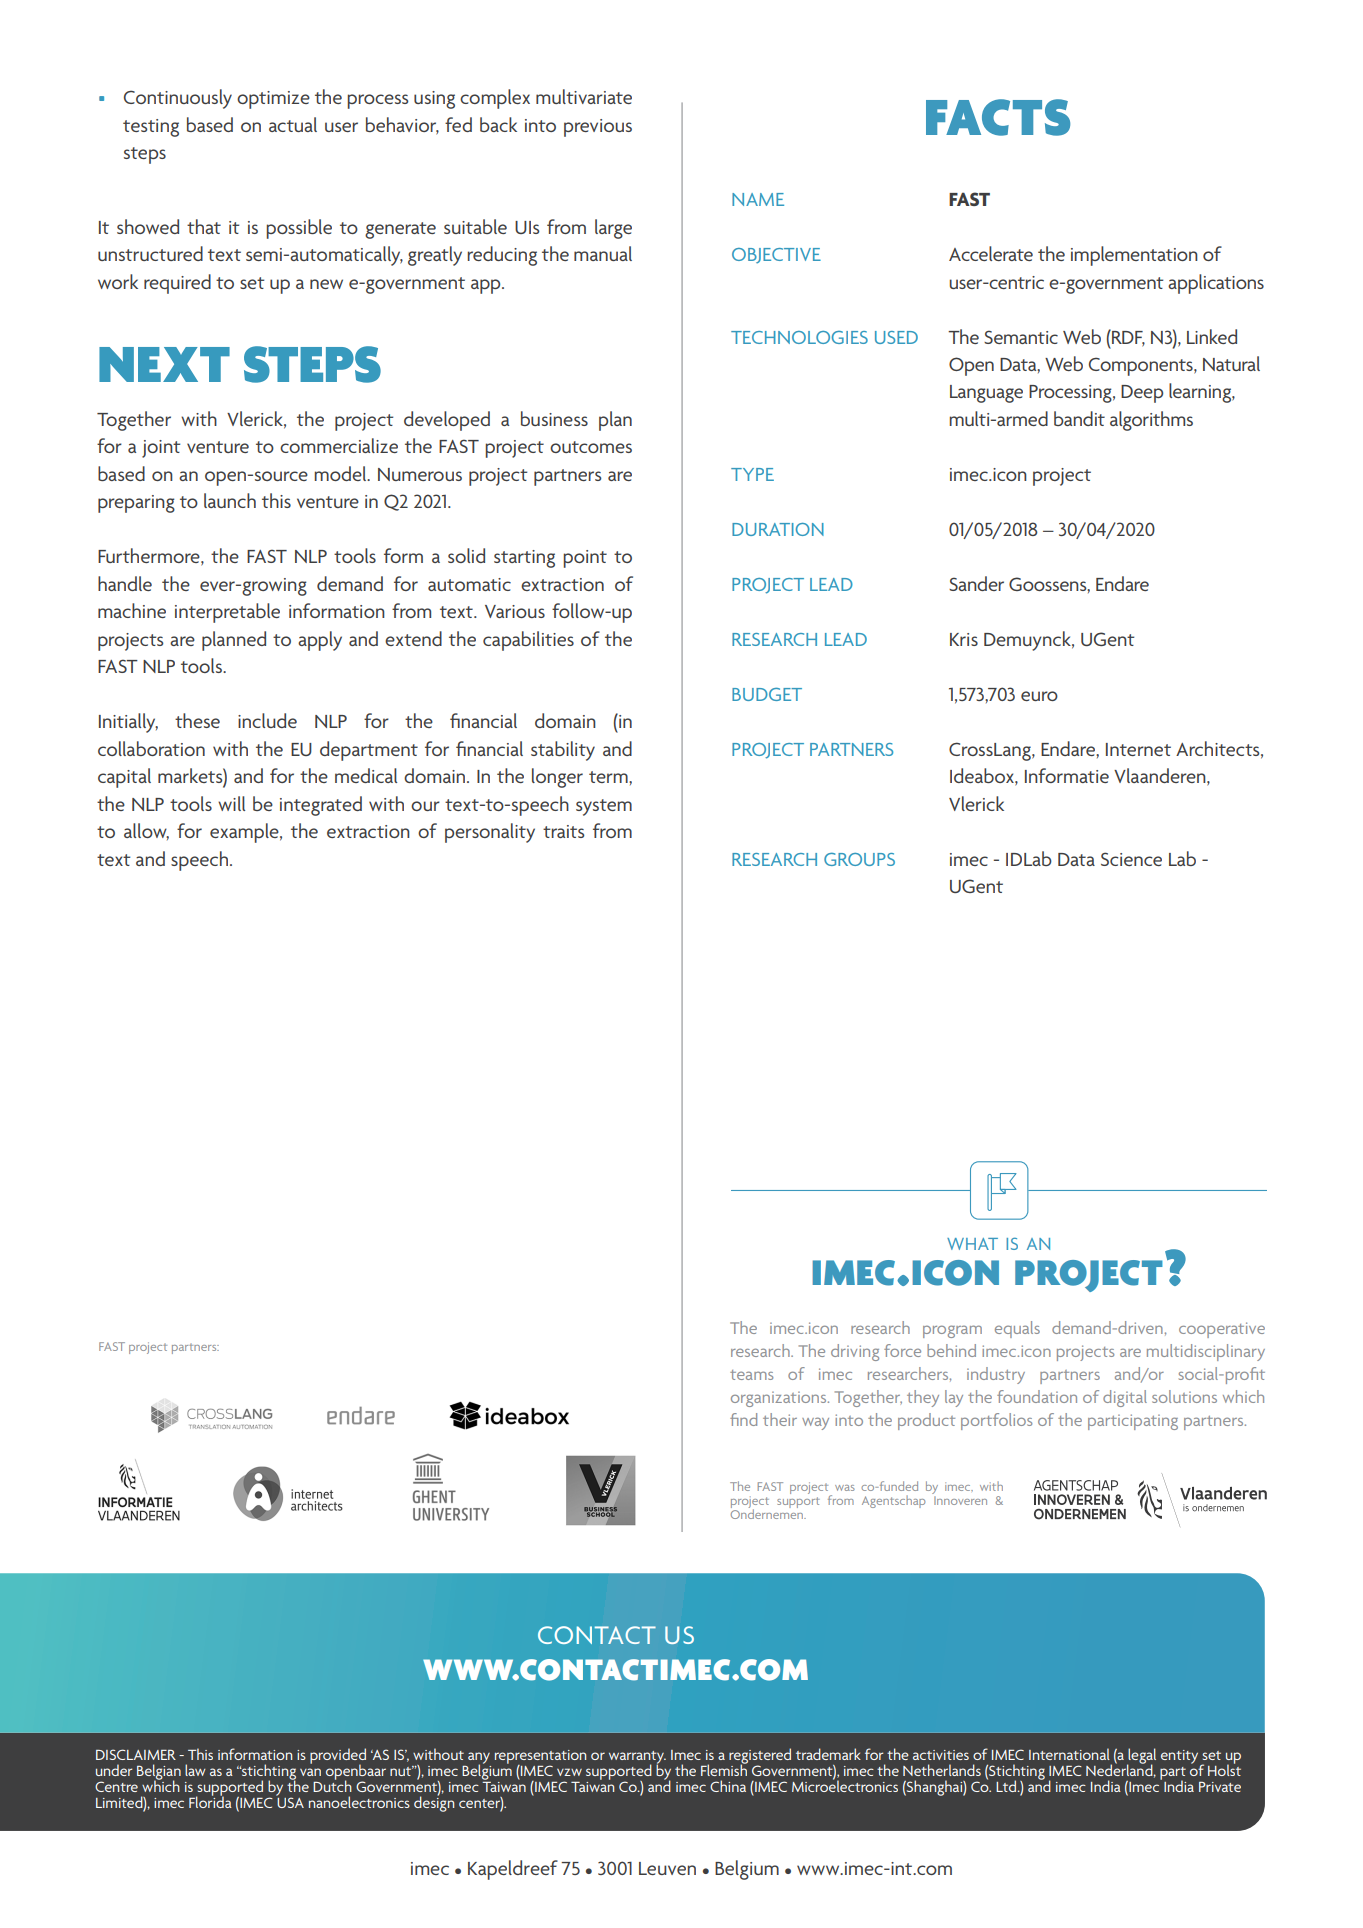 The height and width of the page is (1928, 1363). What do you see at coordinates (210, 1801) in the page?
I see `Florida` at bounding box center [210, 1801].
